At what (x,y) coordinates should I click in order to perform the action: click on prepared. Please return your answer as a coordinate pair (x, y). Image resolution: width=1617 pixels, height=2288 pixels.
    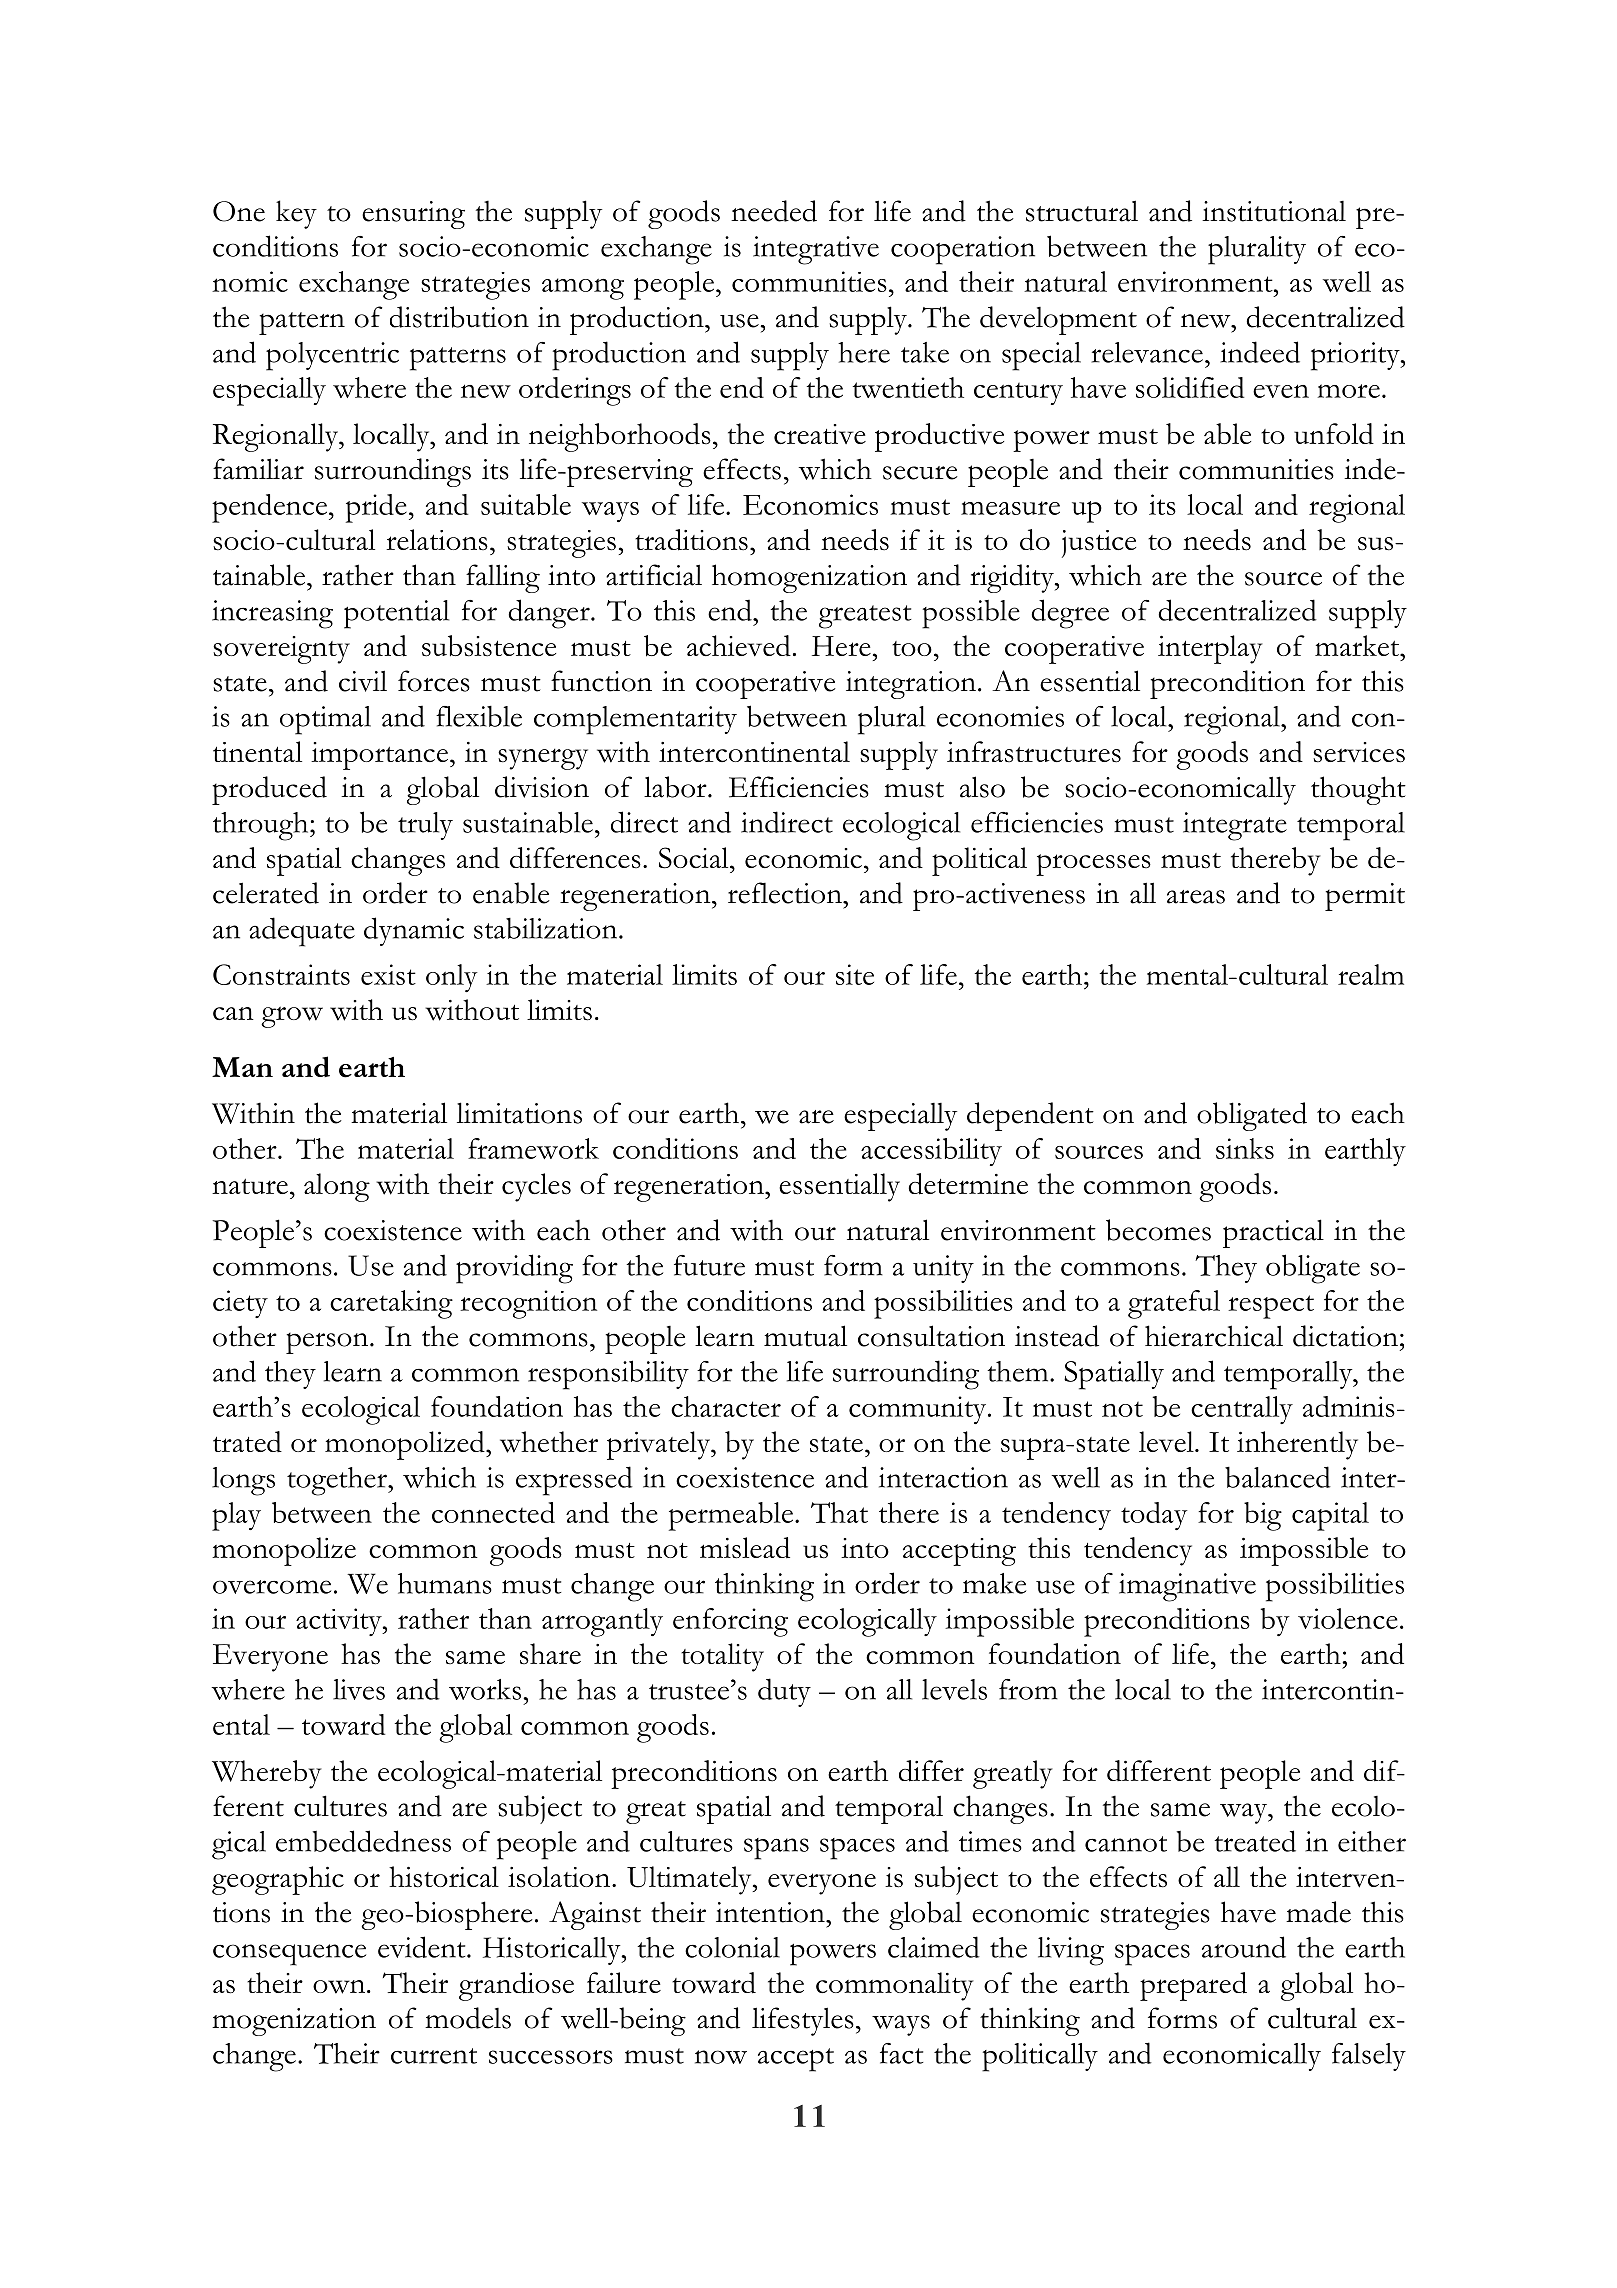
    Looking at the image, I should click on (1193, 1986).
